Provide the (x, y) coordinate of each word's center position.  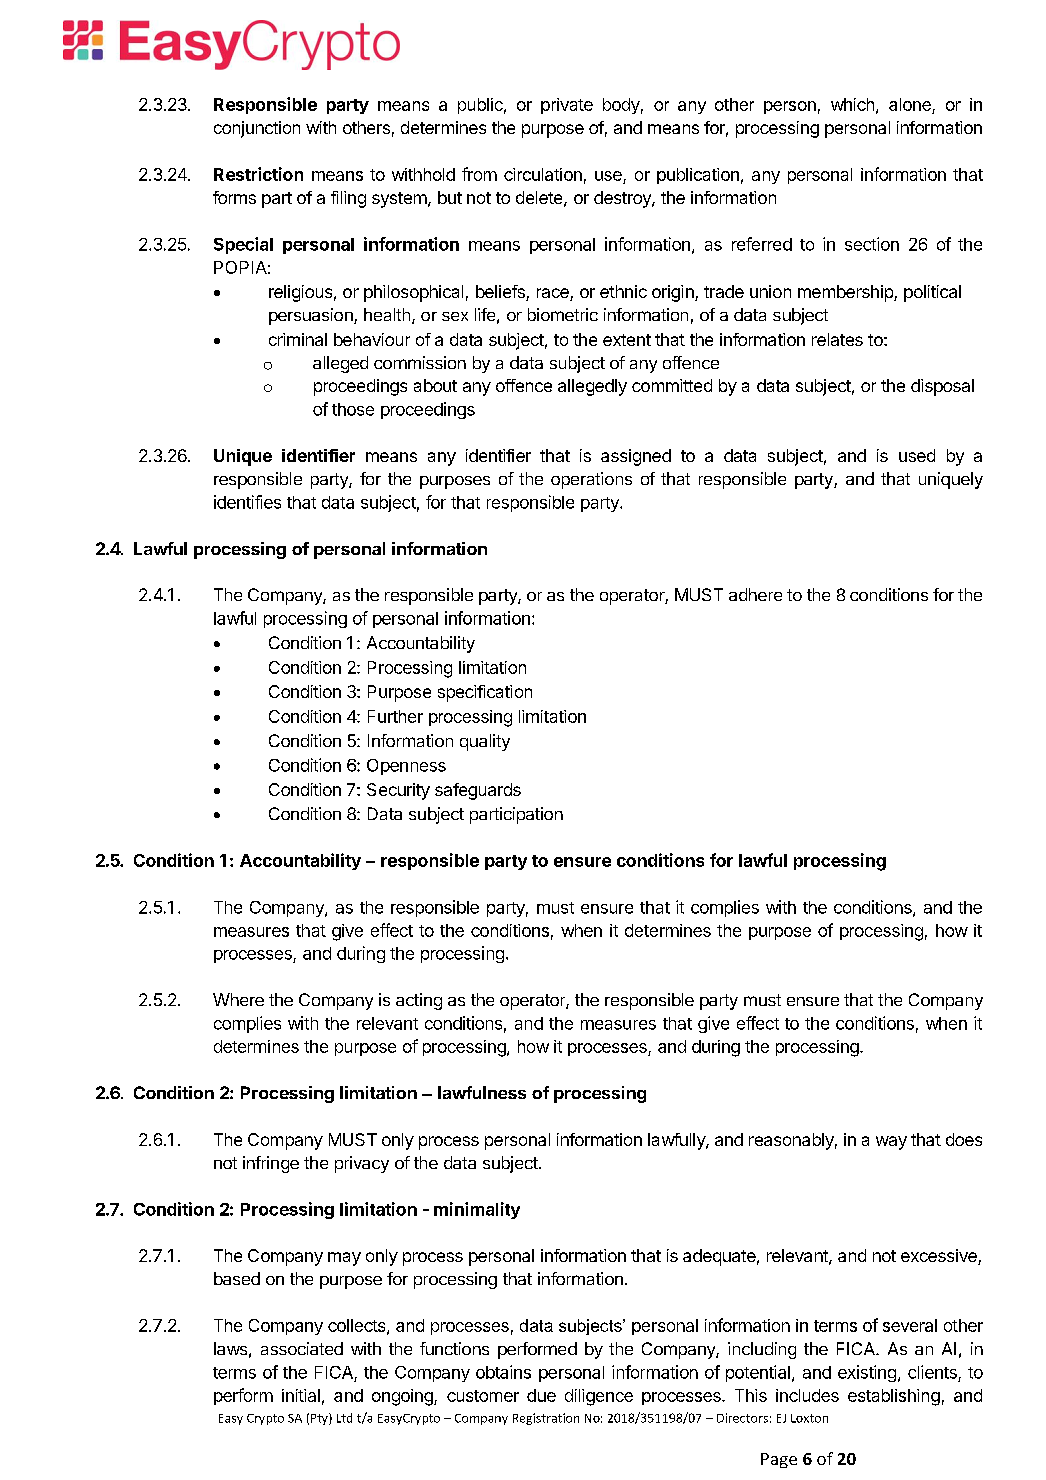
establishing (894, 1397)
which (852, 104)
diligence (599, 1397)
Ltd (344, 1418)
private (567, 106)
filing (348, 199)
